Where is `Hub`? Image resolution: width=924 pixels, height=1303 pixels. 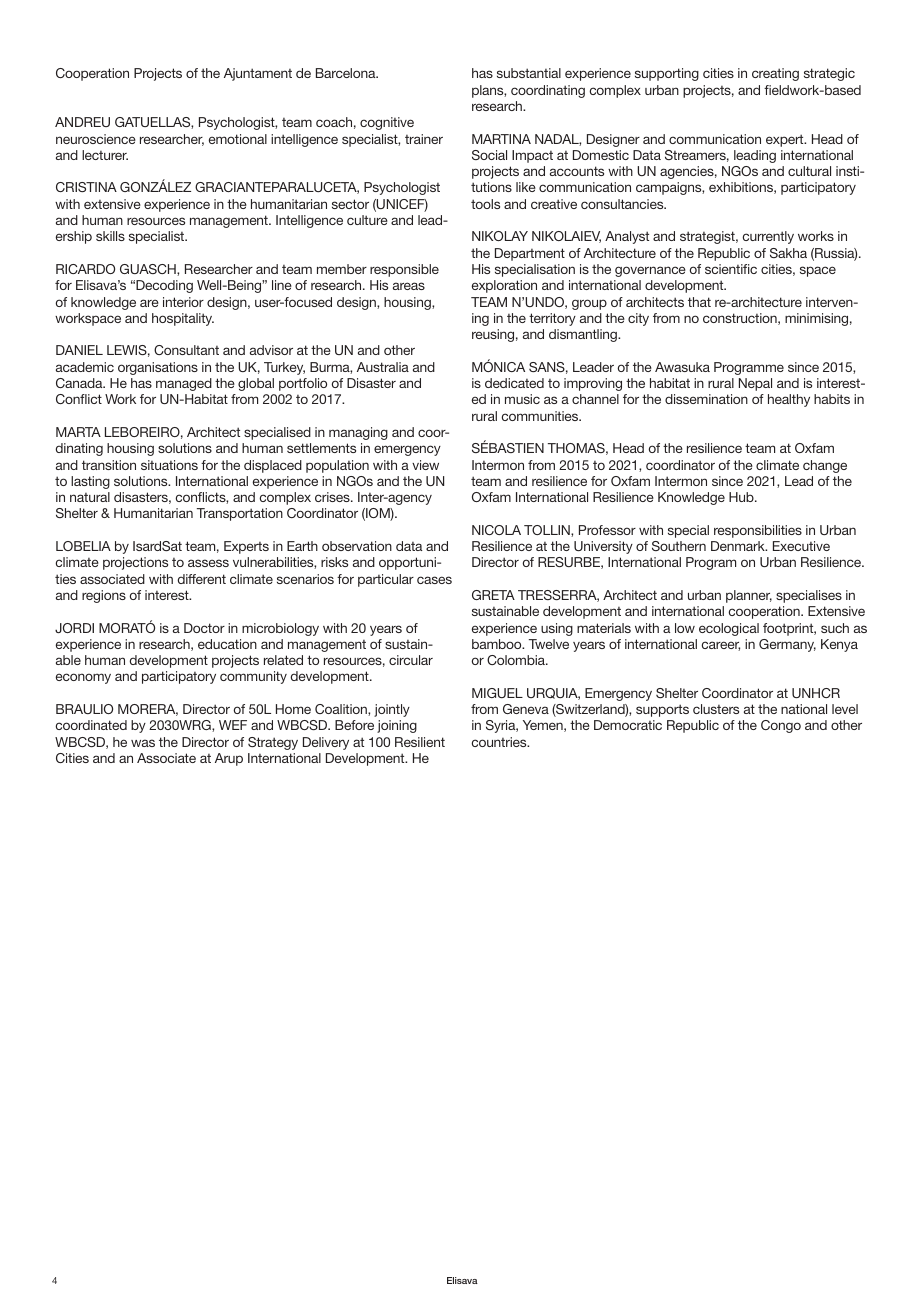 Hub is located at coordinates (742, 497).
